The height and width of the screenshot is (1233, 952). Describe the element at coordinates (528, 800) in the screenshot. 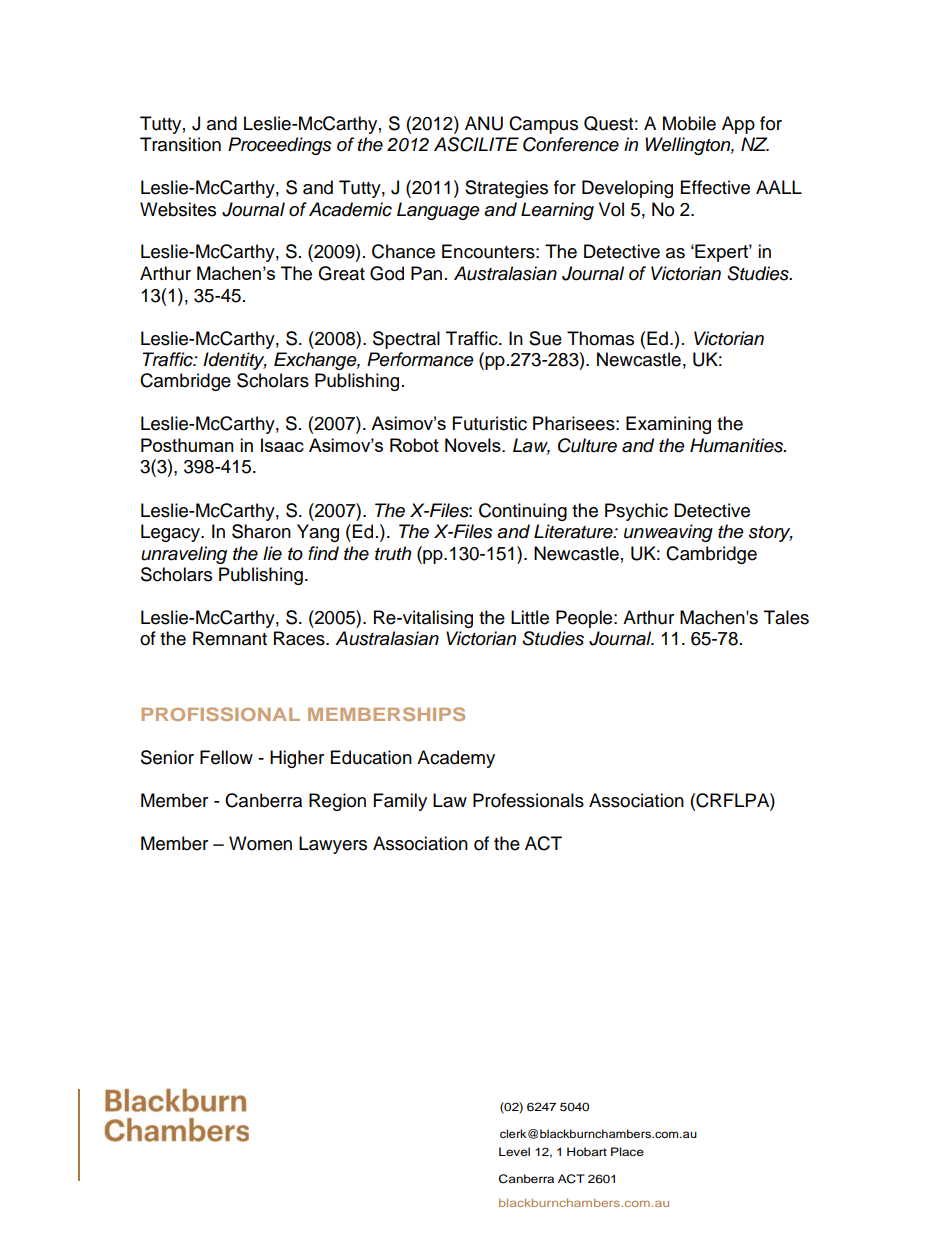

I see `Professionals` at that location.
